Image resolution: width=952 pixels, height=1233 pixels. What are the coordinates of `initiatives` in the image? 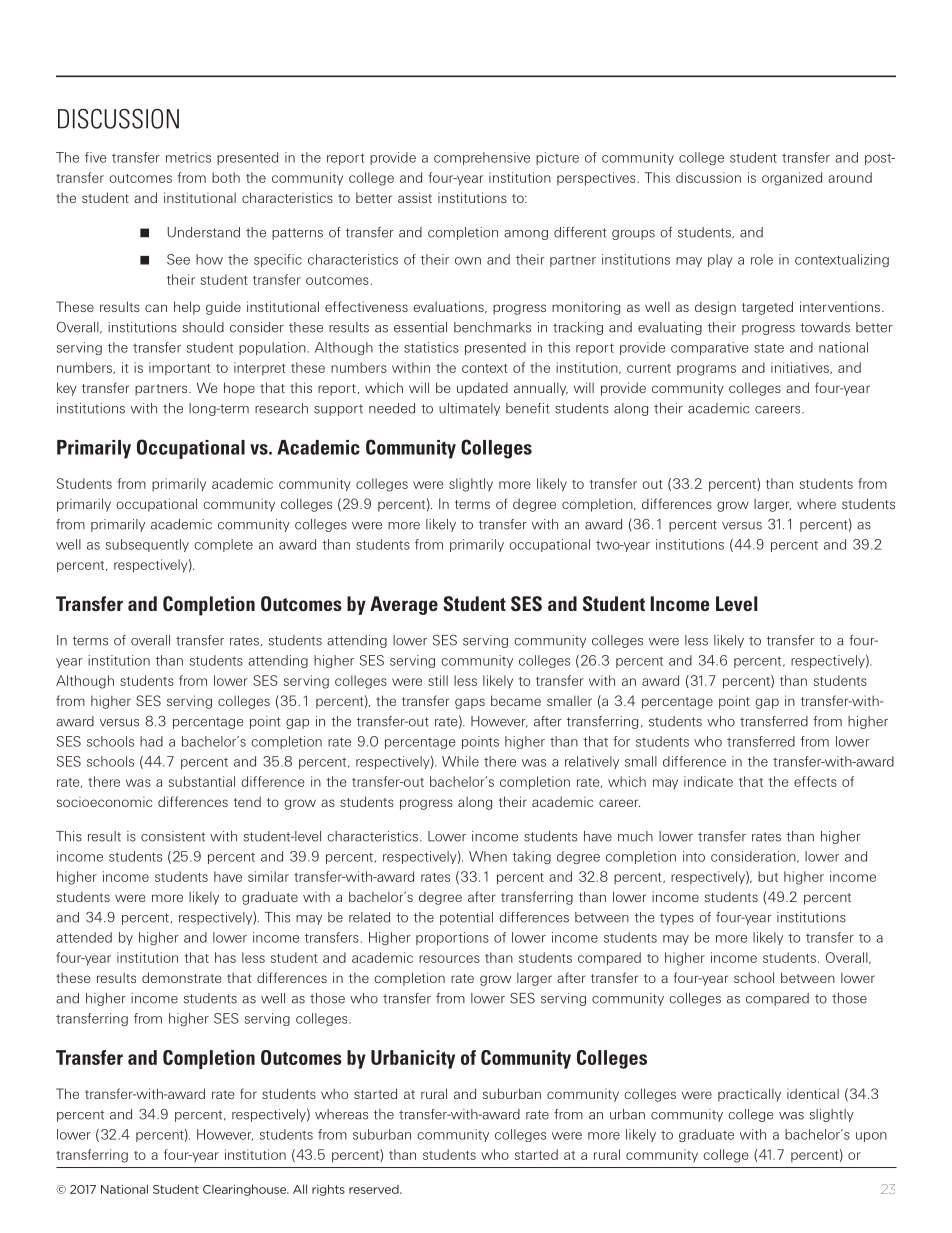 It's located at (801, 368).
